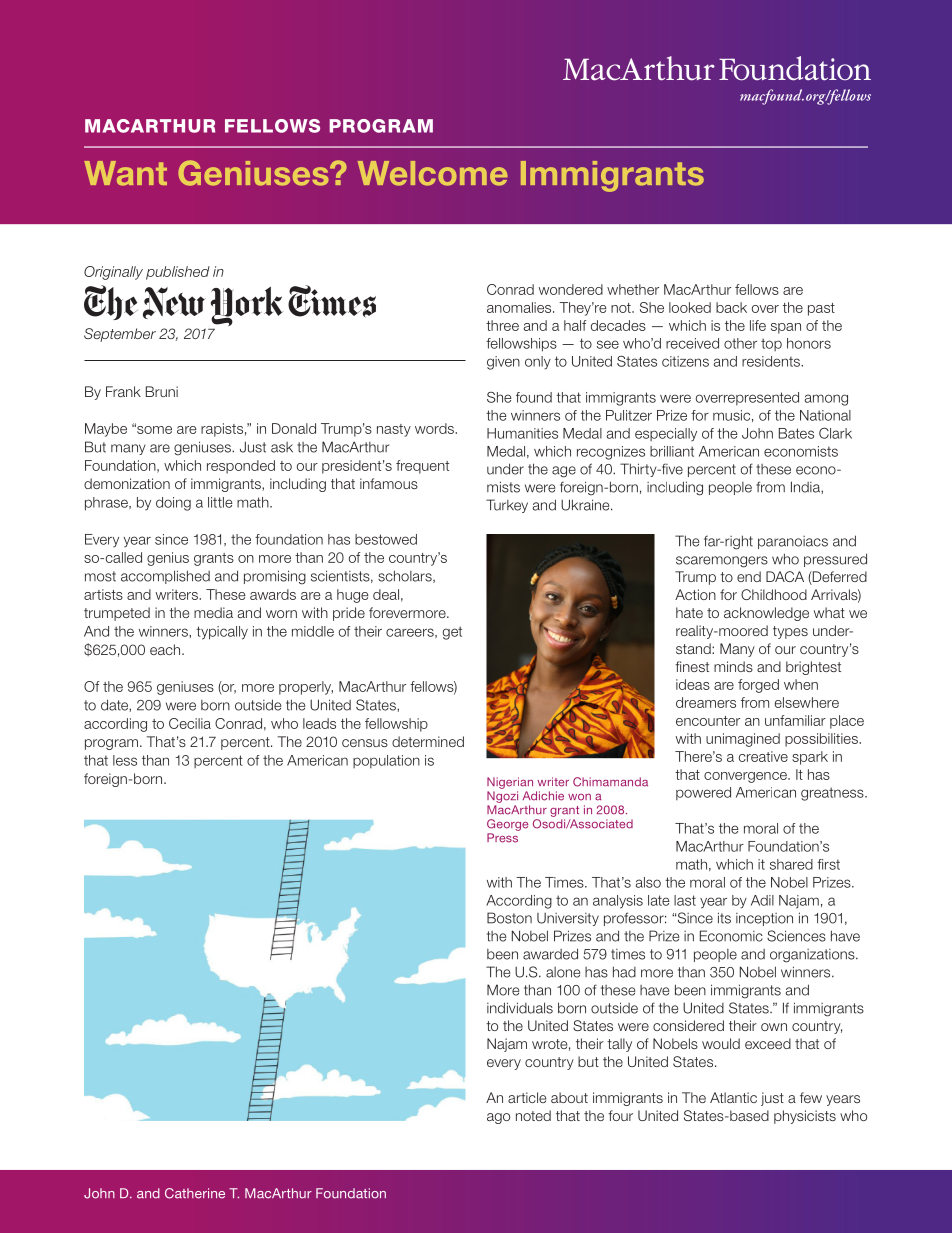  What do you see at coordinates (173, 504) in the screenshot?
I see `doing` at bounding box center [173, 504].
